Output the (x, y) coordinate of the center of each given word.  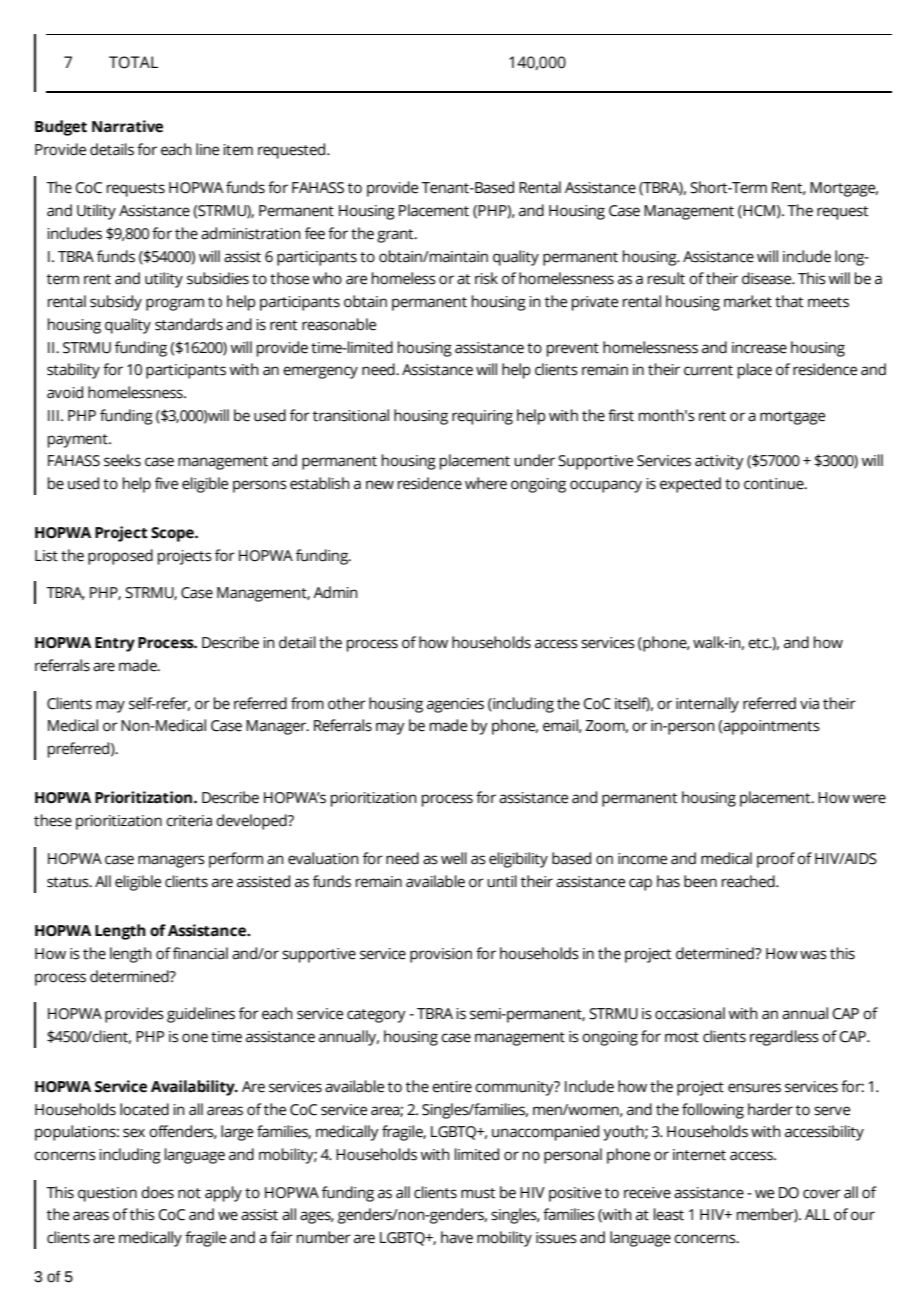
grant (396, 236)
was (813, 955)
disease (768, 278)
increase (759, 348)
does (157, 1192)
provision (441, 955)
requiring (482, 417)
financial (200, 953)
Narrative (127, 126)
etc (759, 643)
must (478, 1193)
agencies (455, 705)
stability (73, 371)
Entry (115, 644)
